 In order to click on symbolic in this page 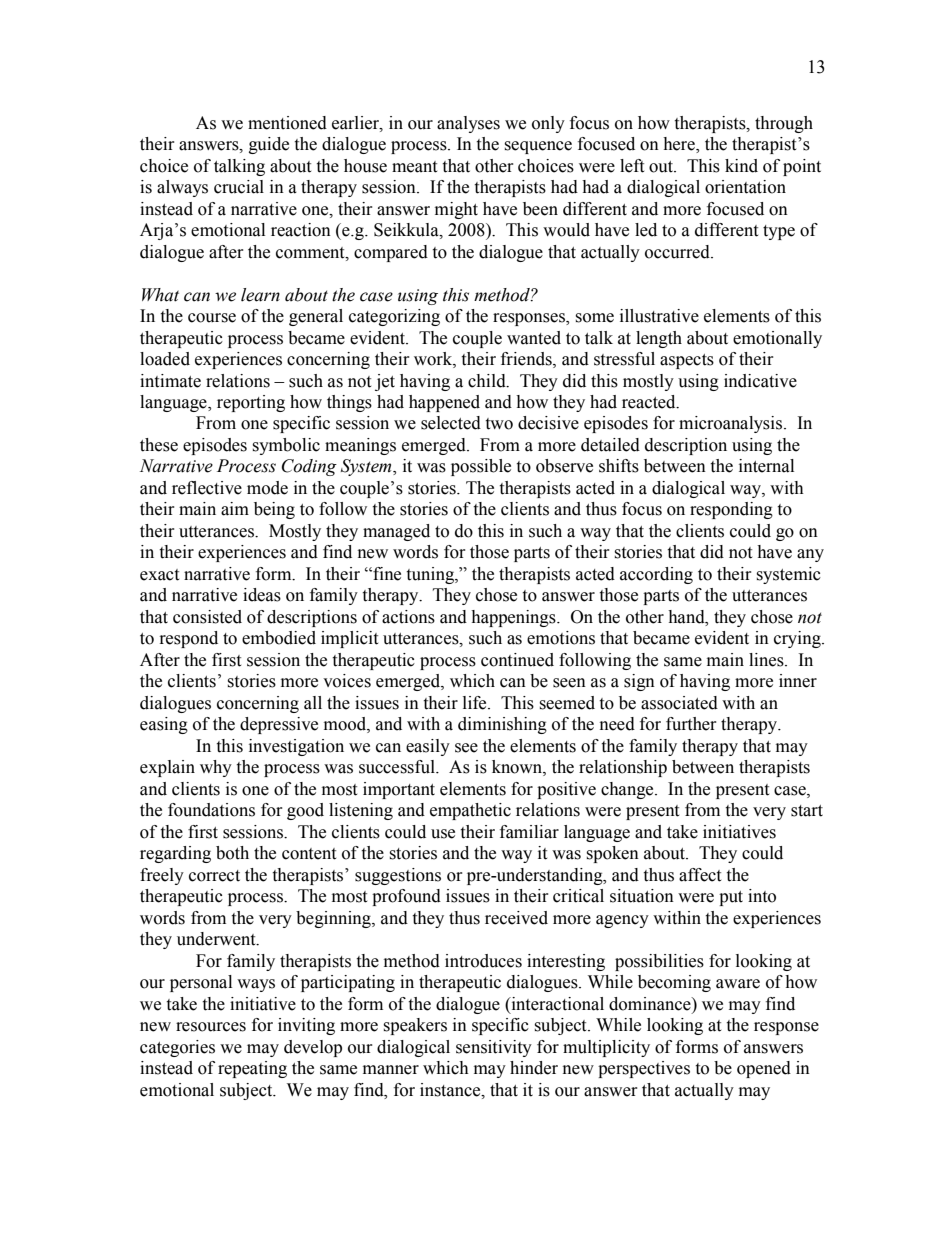, I will do `click(286, 446)`.
